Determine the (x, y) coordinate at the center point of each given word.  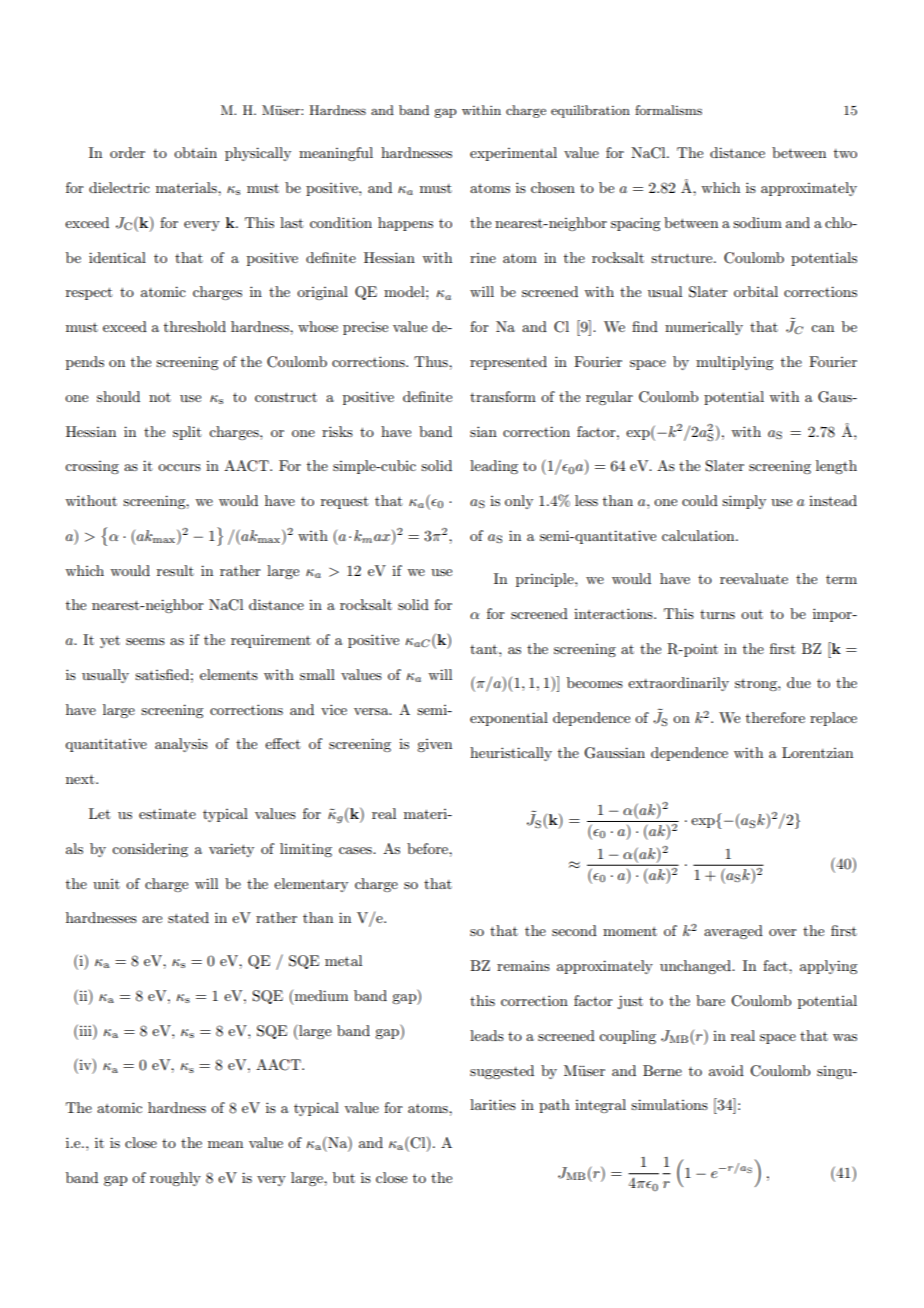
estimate (167, 814)
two (845, 153)
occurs (179, 467)
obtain (195, 152)
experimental (513, 154)
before (428, 848)
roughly (175, 1179)
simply (744, 502)
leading (494, 467)
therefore (775, 717)
